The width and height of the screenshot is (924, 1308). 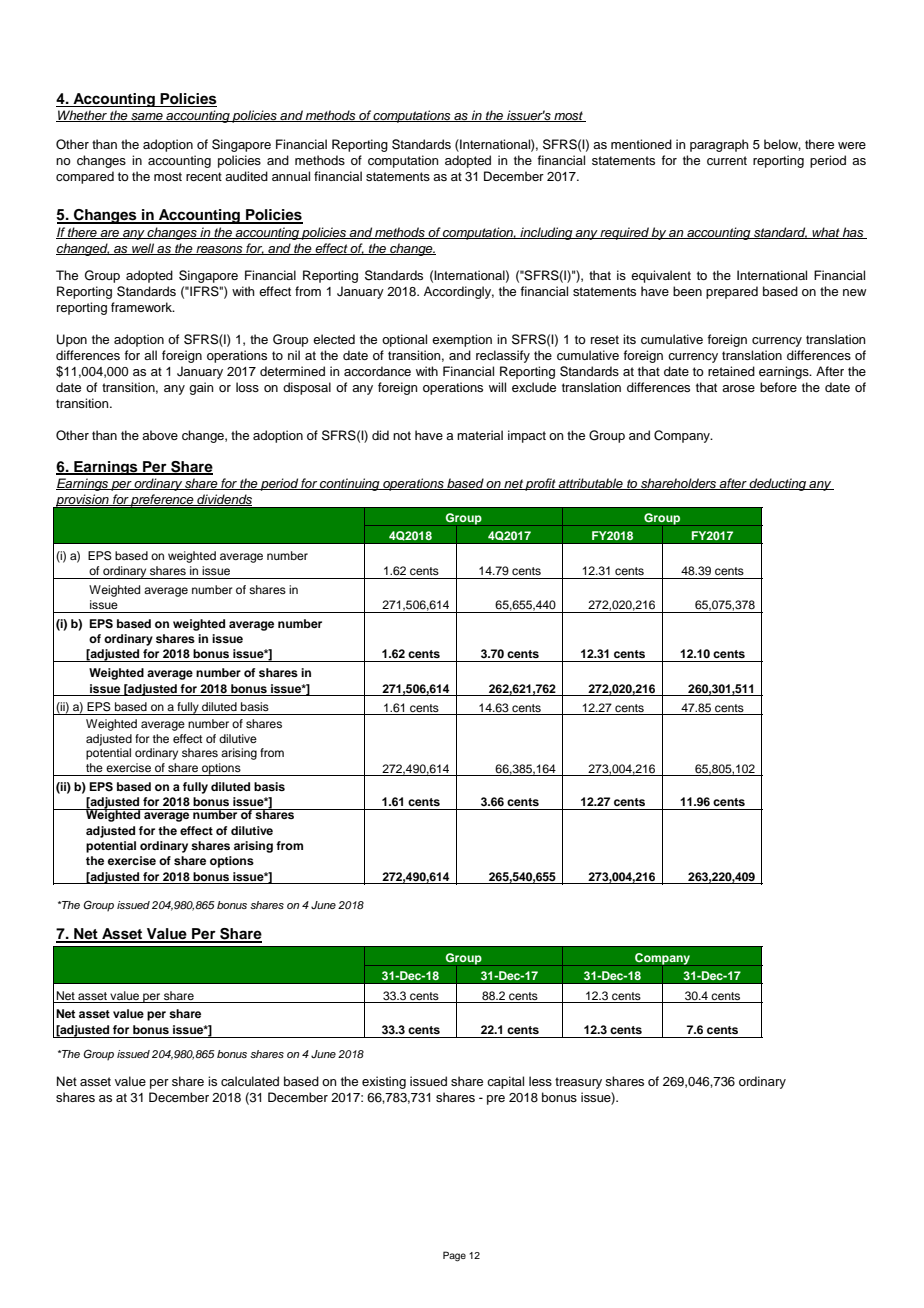 I want to click on calculated, so click(x=250, y=1081).
